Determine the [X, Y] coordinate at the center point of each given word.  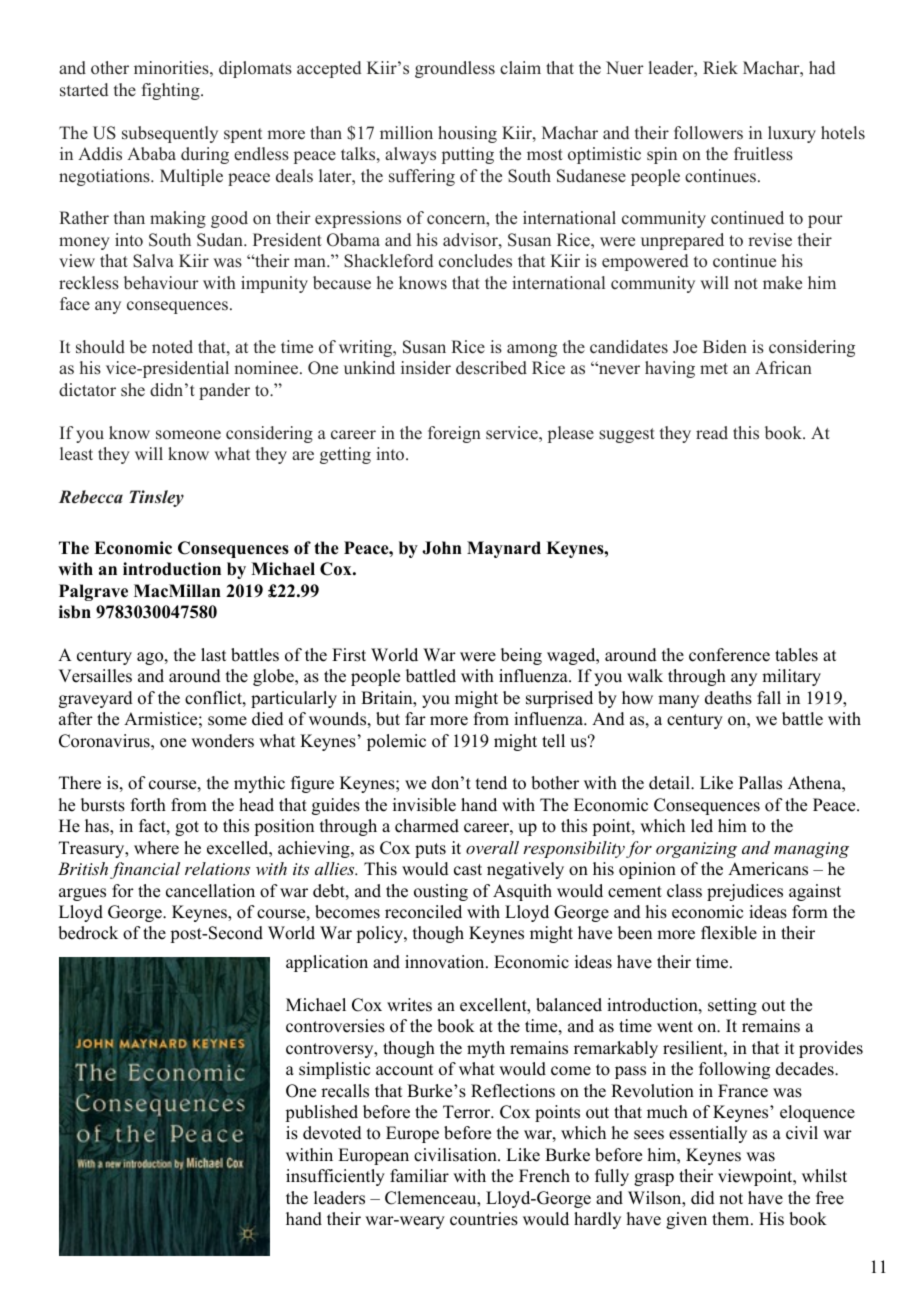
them [732, 1219]
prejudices [745, 892]
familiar [419, 1175]
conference [729, 655]
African [783, 367]
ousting [441, 892]
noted [172, 347]
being [521, 656]
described [491, 368]
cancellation [210, 891]
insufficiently [335, 1177]
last [213, 655]
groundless [455, 69]
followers [708, 133]
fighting [172, 91]
